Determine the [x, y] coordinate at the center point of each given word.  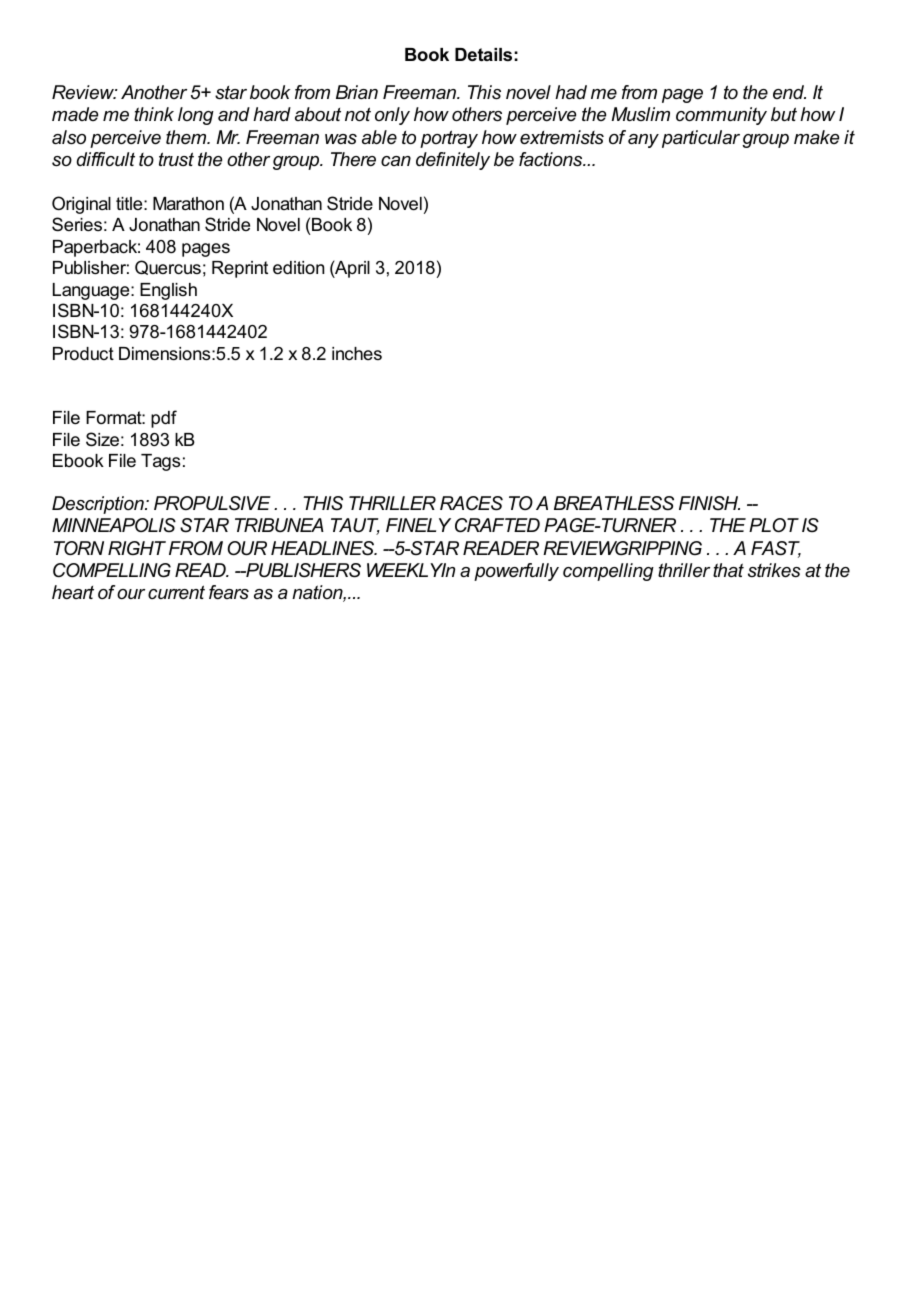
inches [357, 353]
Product [83, 353]
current [176, 592]
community [721, 116]
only [392, 116]
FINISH [709, 503]
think [154, 114]
